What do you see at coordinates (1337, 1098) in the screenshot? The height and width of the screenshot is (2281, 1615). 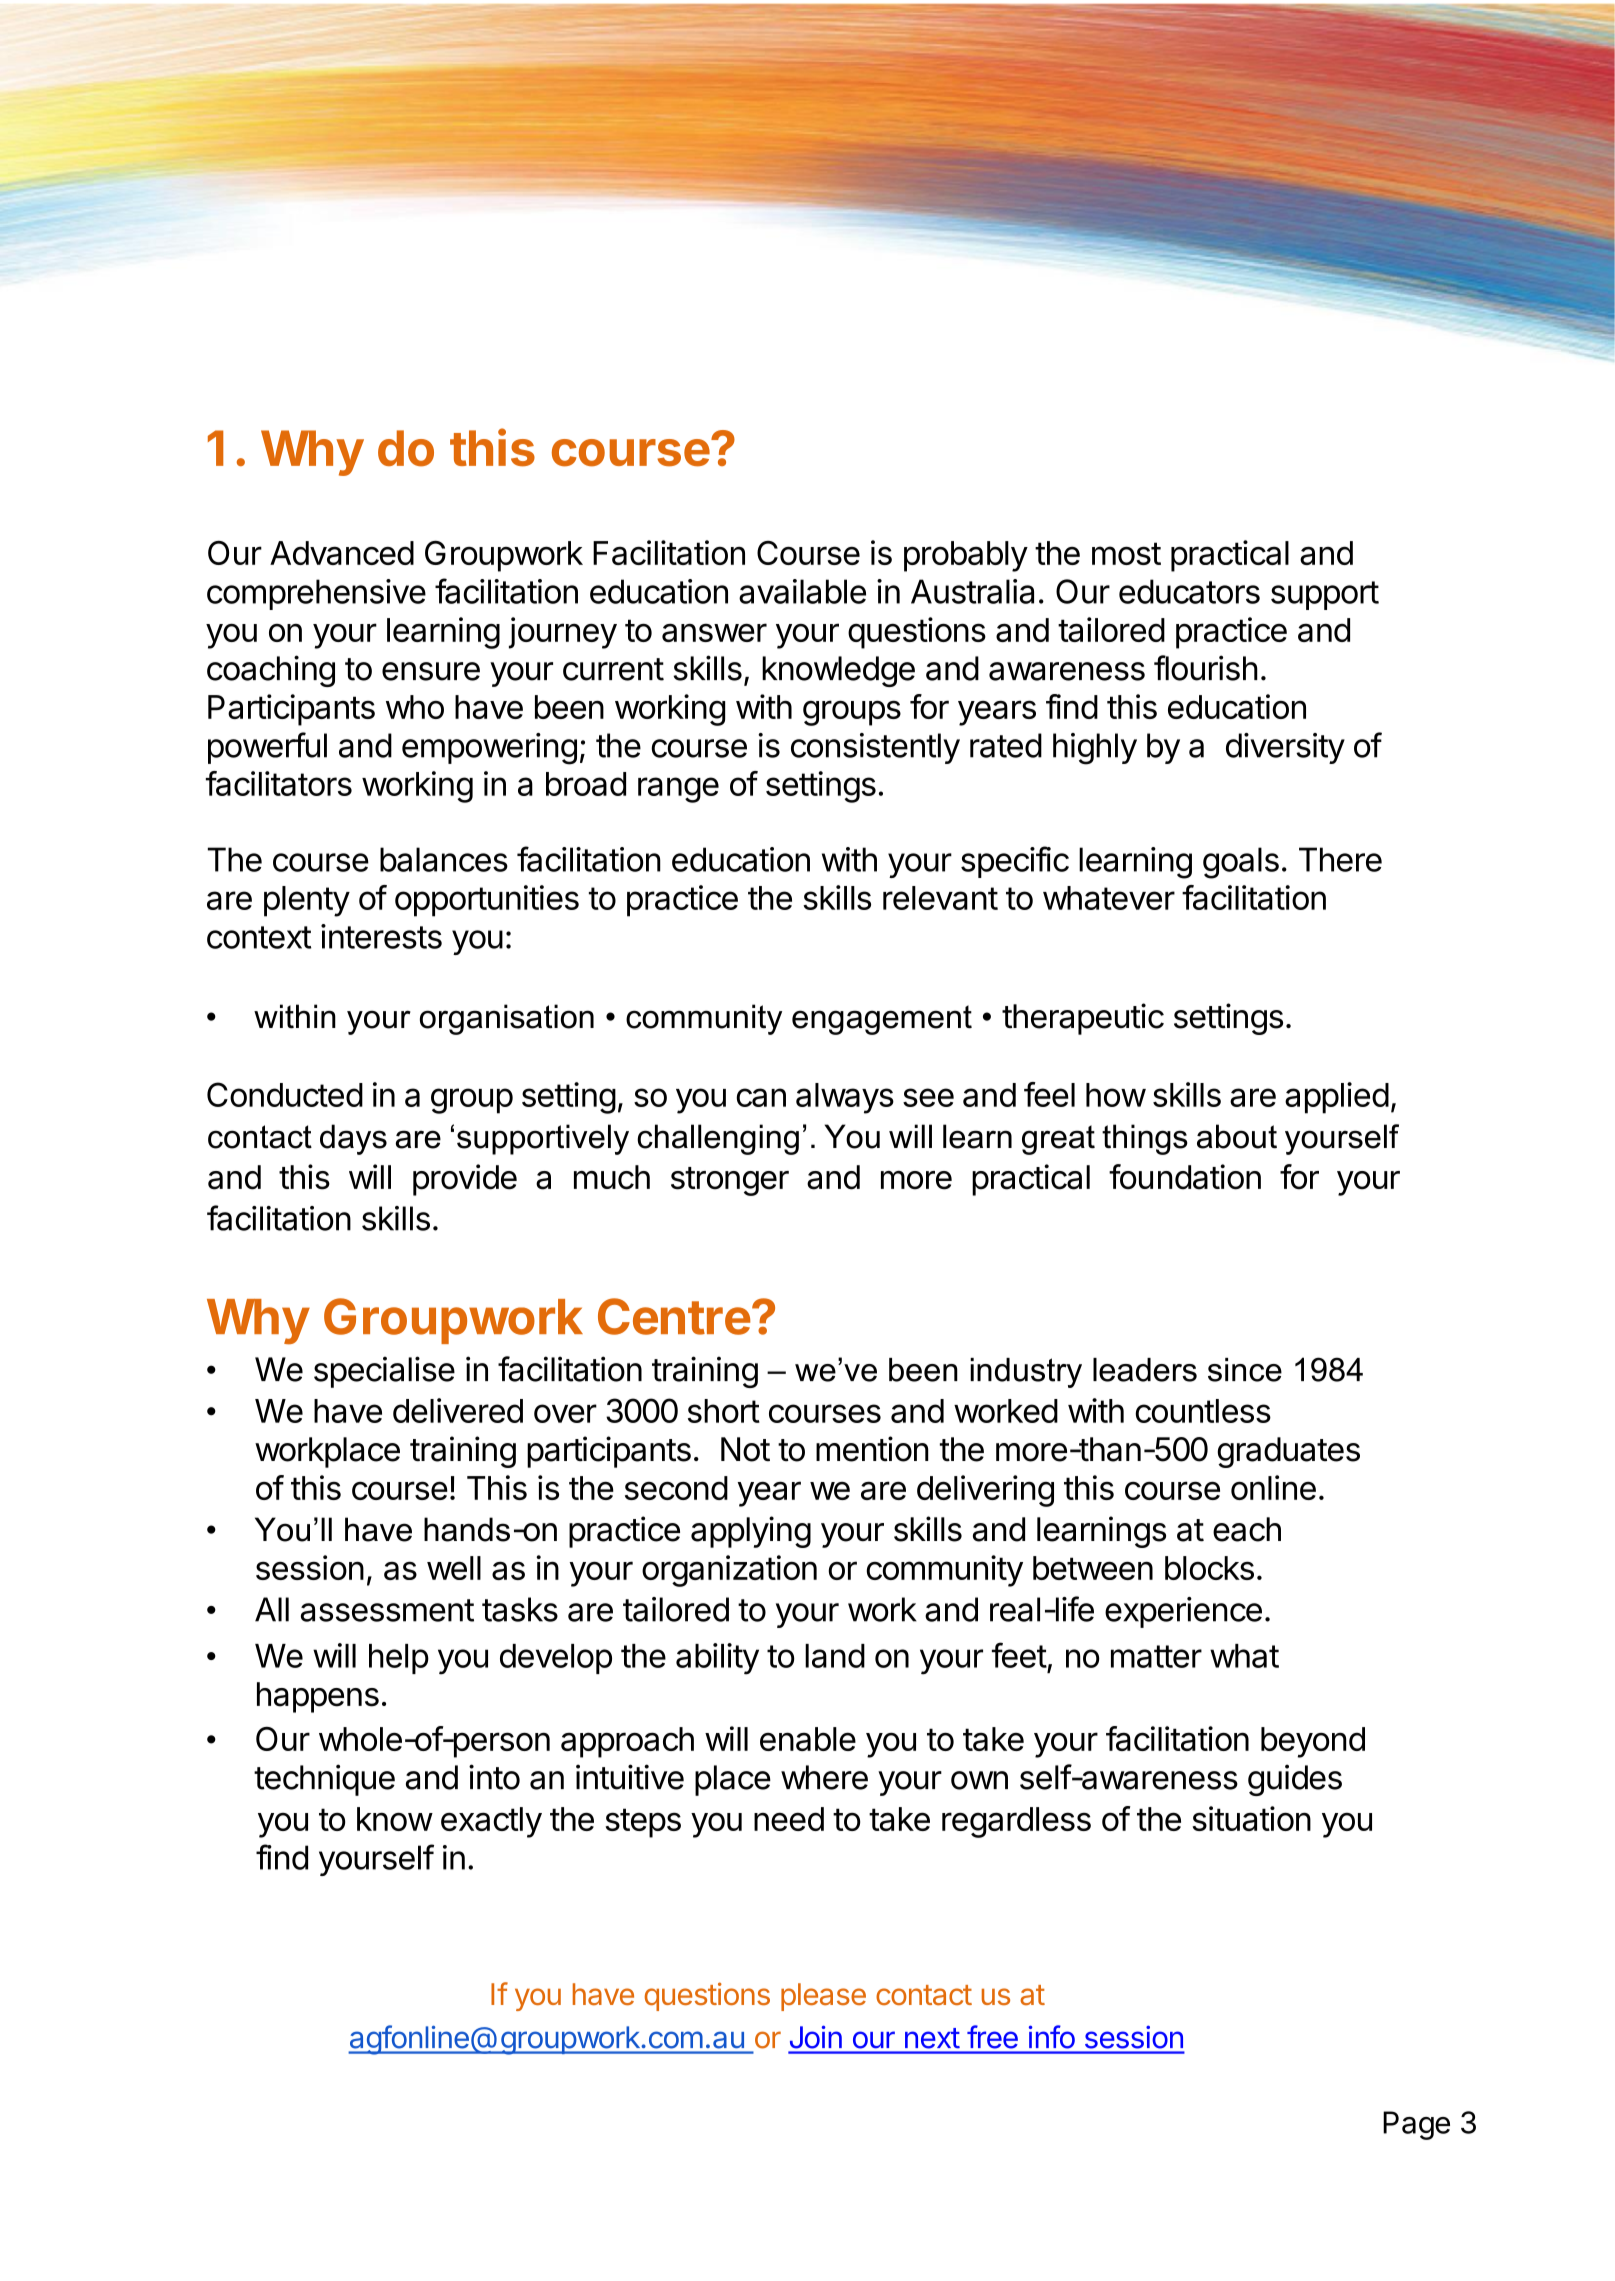 I see `applied` at bounding box center [1337, 1098].
